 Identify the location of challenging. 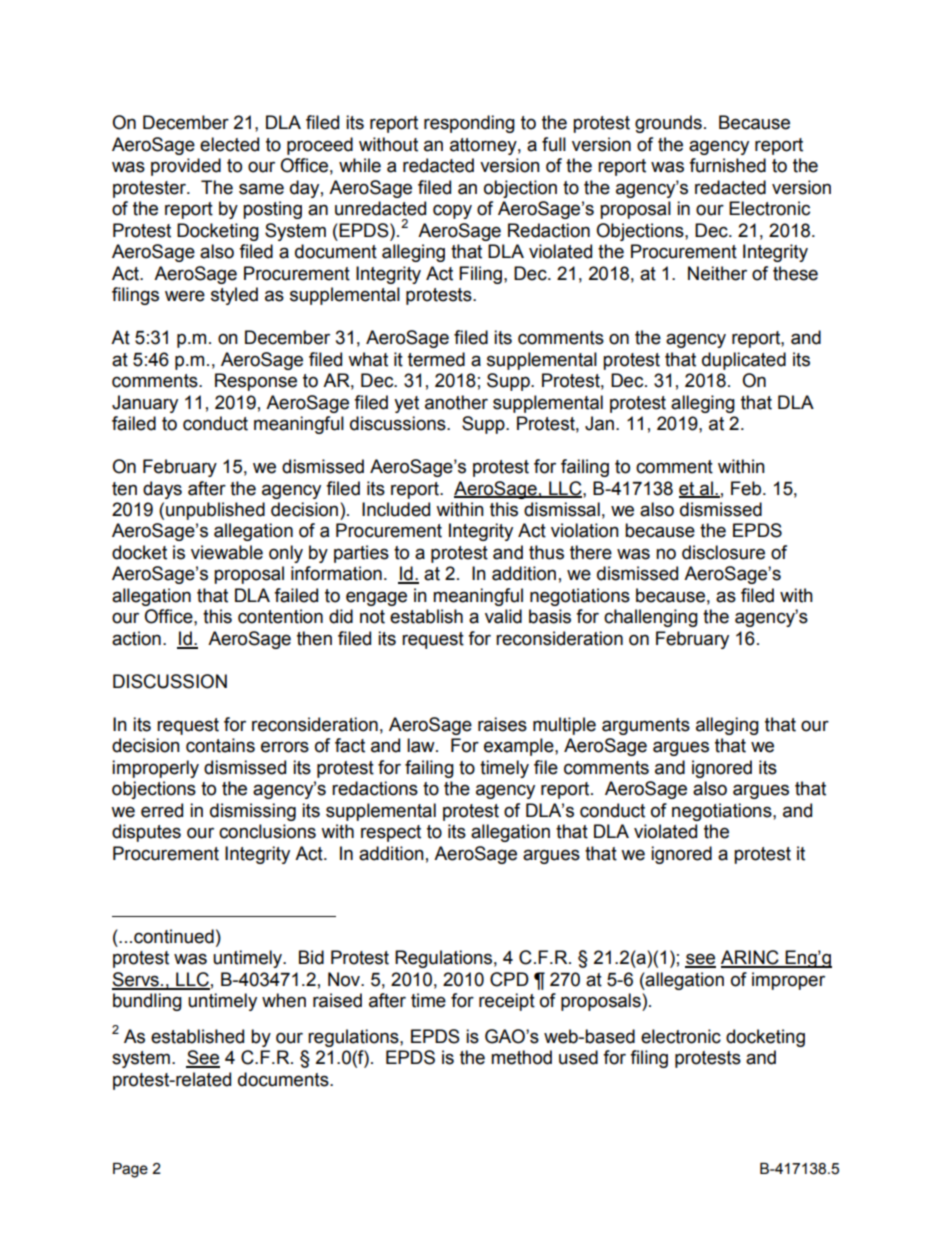
(651, 618).
